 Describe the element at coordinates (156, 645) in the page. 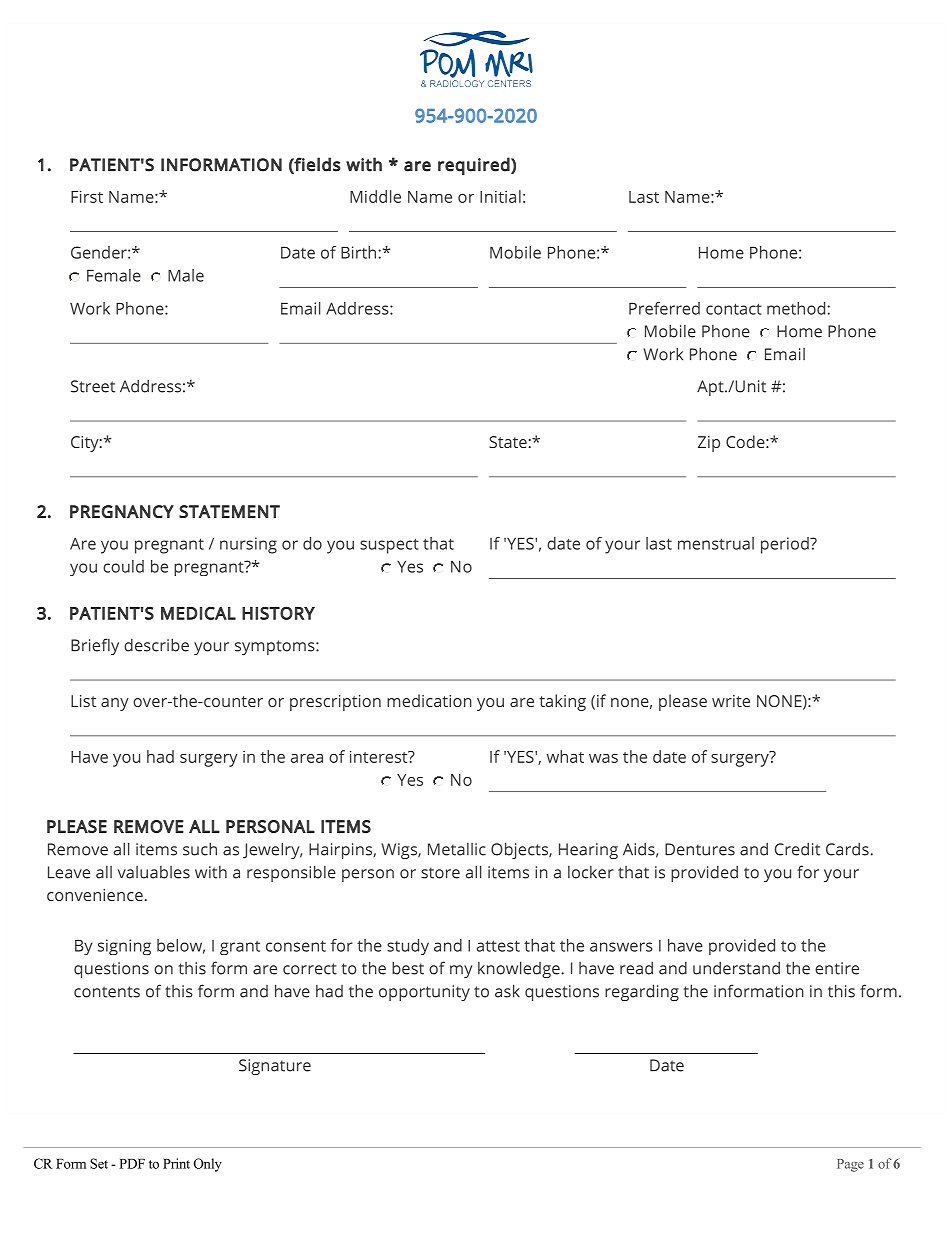

I see `describe` at that location.
